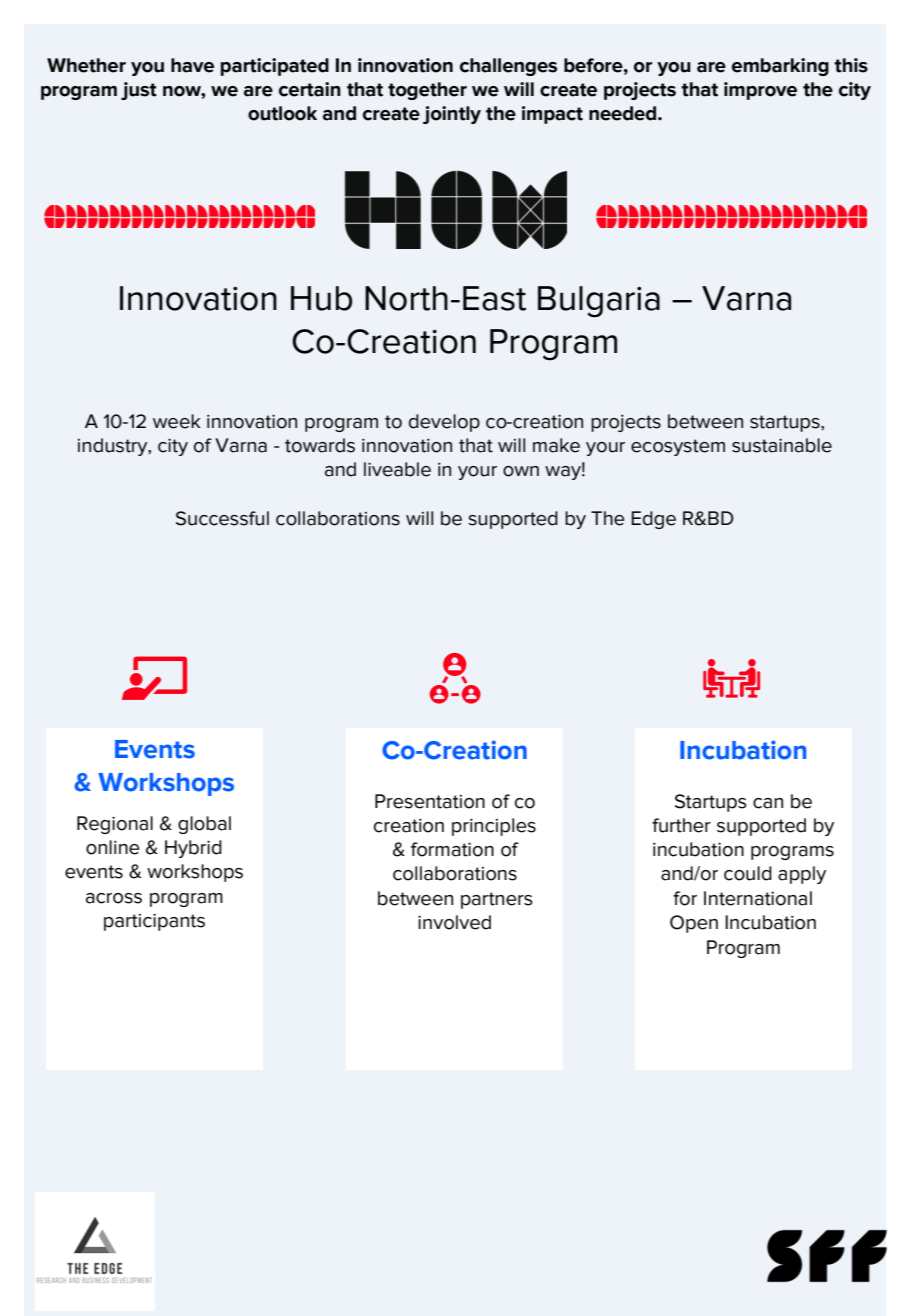 Image resolution: width=911 pixels, height=1316 pixels. I want to click on partners, so click(497, 900).
